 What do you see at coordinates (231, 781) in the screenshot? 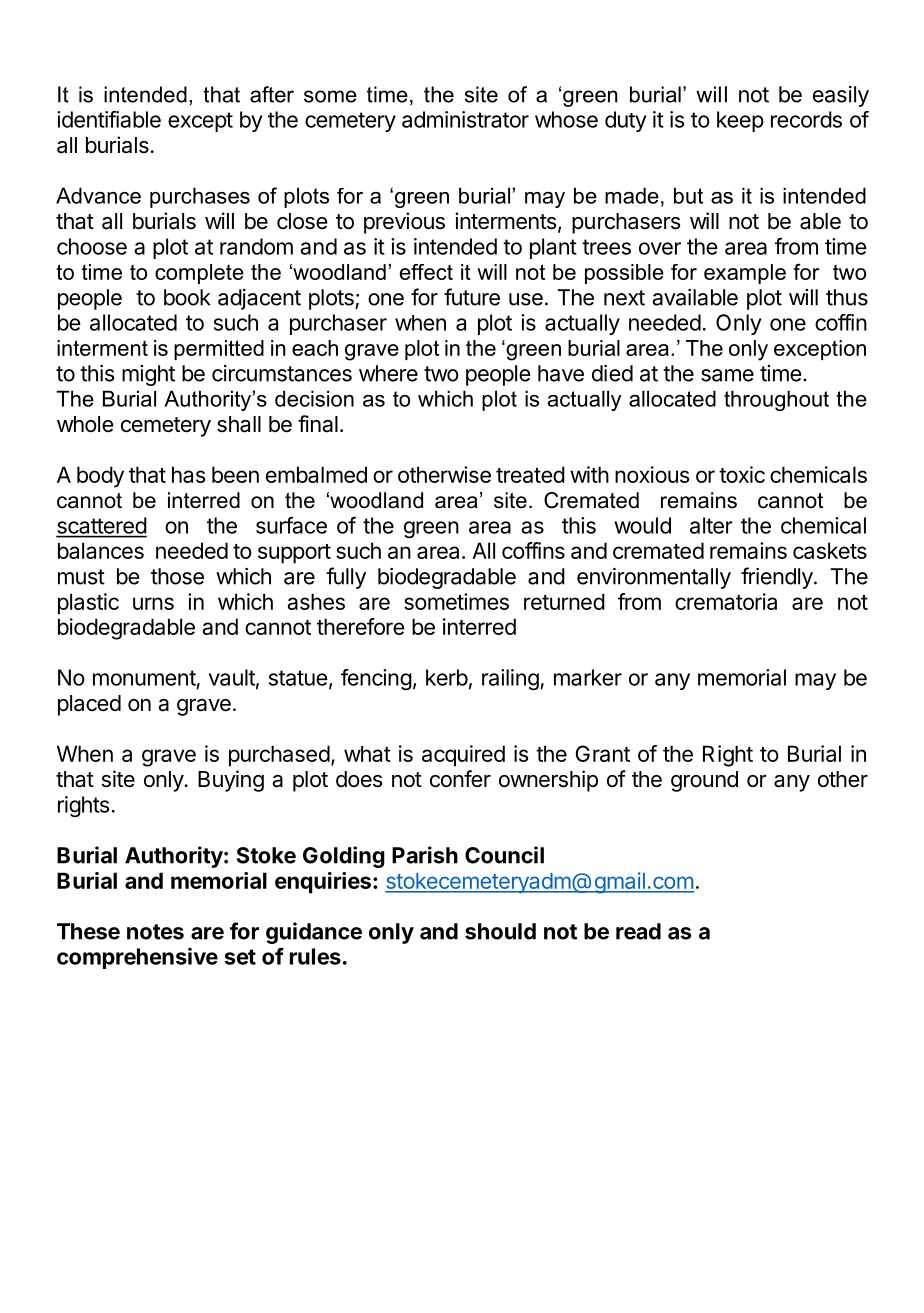
I see `Buying` at bounding box center [231, 781].
